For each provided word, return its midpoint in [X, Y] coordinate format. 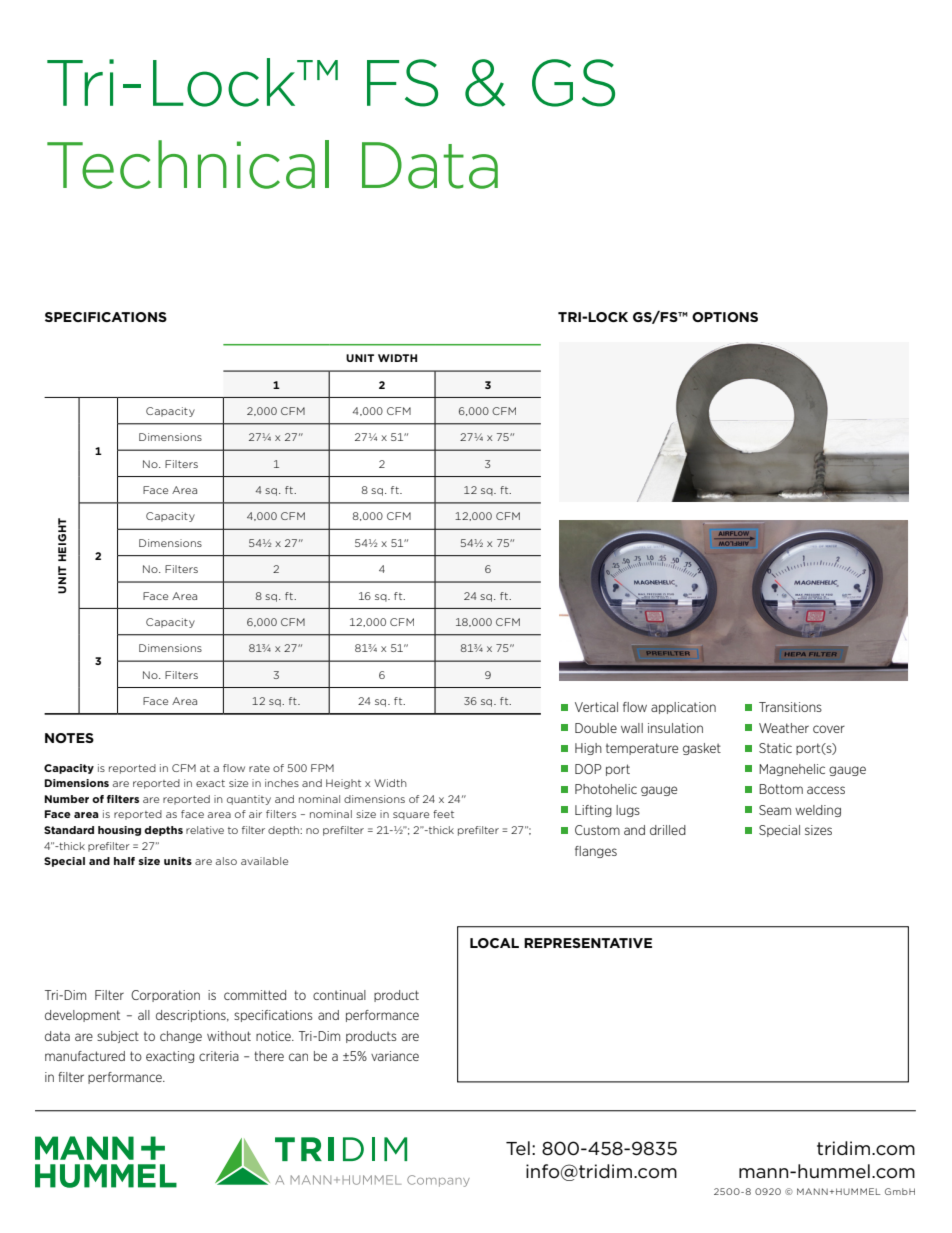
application [683, 708]
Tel [518, 1148]
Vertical [596, 707]
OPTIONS [725, 317]
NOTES [69, 738]
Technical [188, 164]
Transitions [790, 707]
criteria [219, 1056]
